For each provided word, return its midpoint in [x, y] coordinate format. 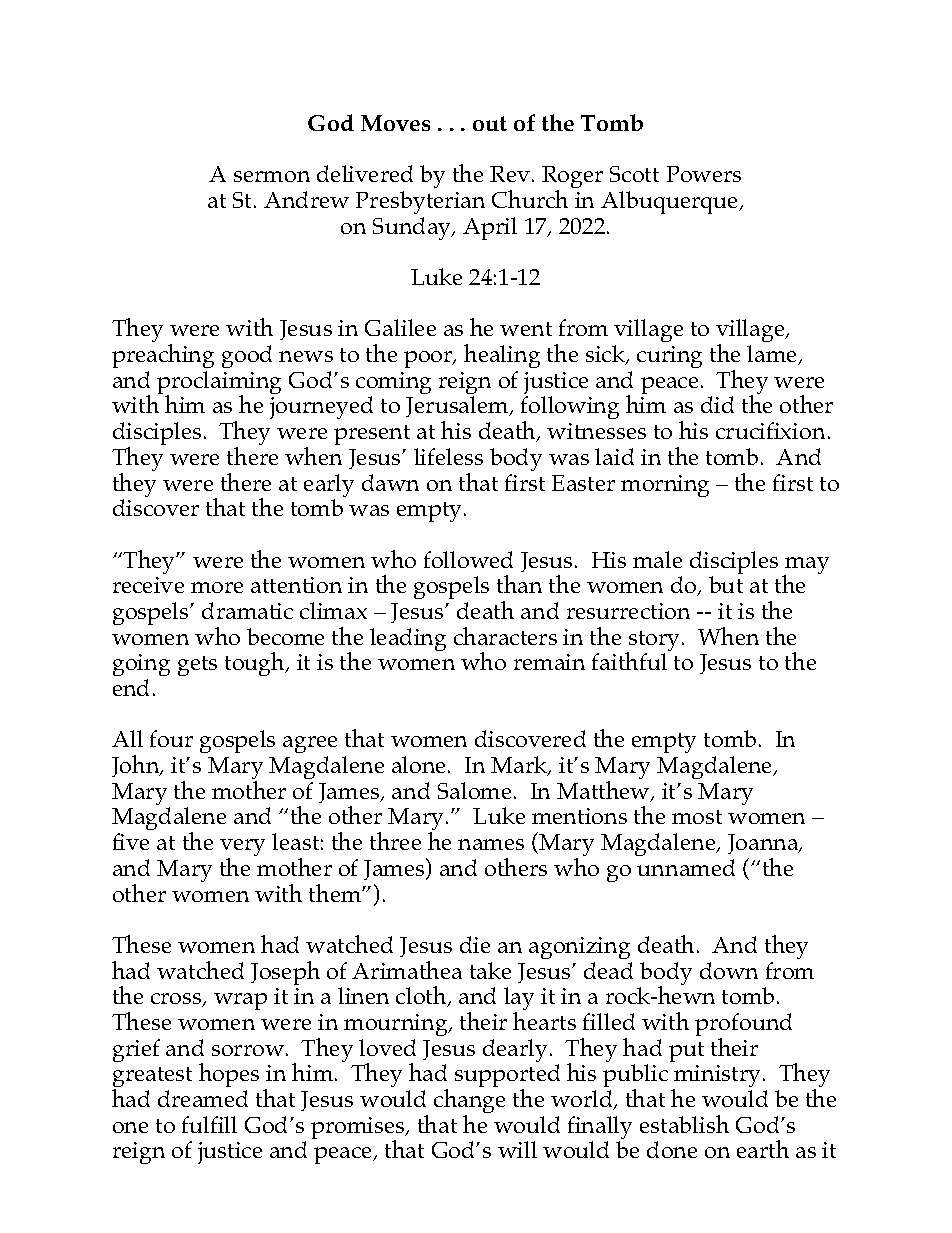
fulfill [209, 1124]
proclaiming [219, 384]
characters [505, 636]
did [717, 404]
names [491, 844]
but [726, 584]
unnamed [686, 867]
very [242, 849]
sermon [272, 176]
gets [197, 666]
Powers [704, 174]
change [469, 1102]
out [490, 123]
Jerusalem [458, 406]
